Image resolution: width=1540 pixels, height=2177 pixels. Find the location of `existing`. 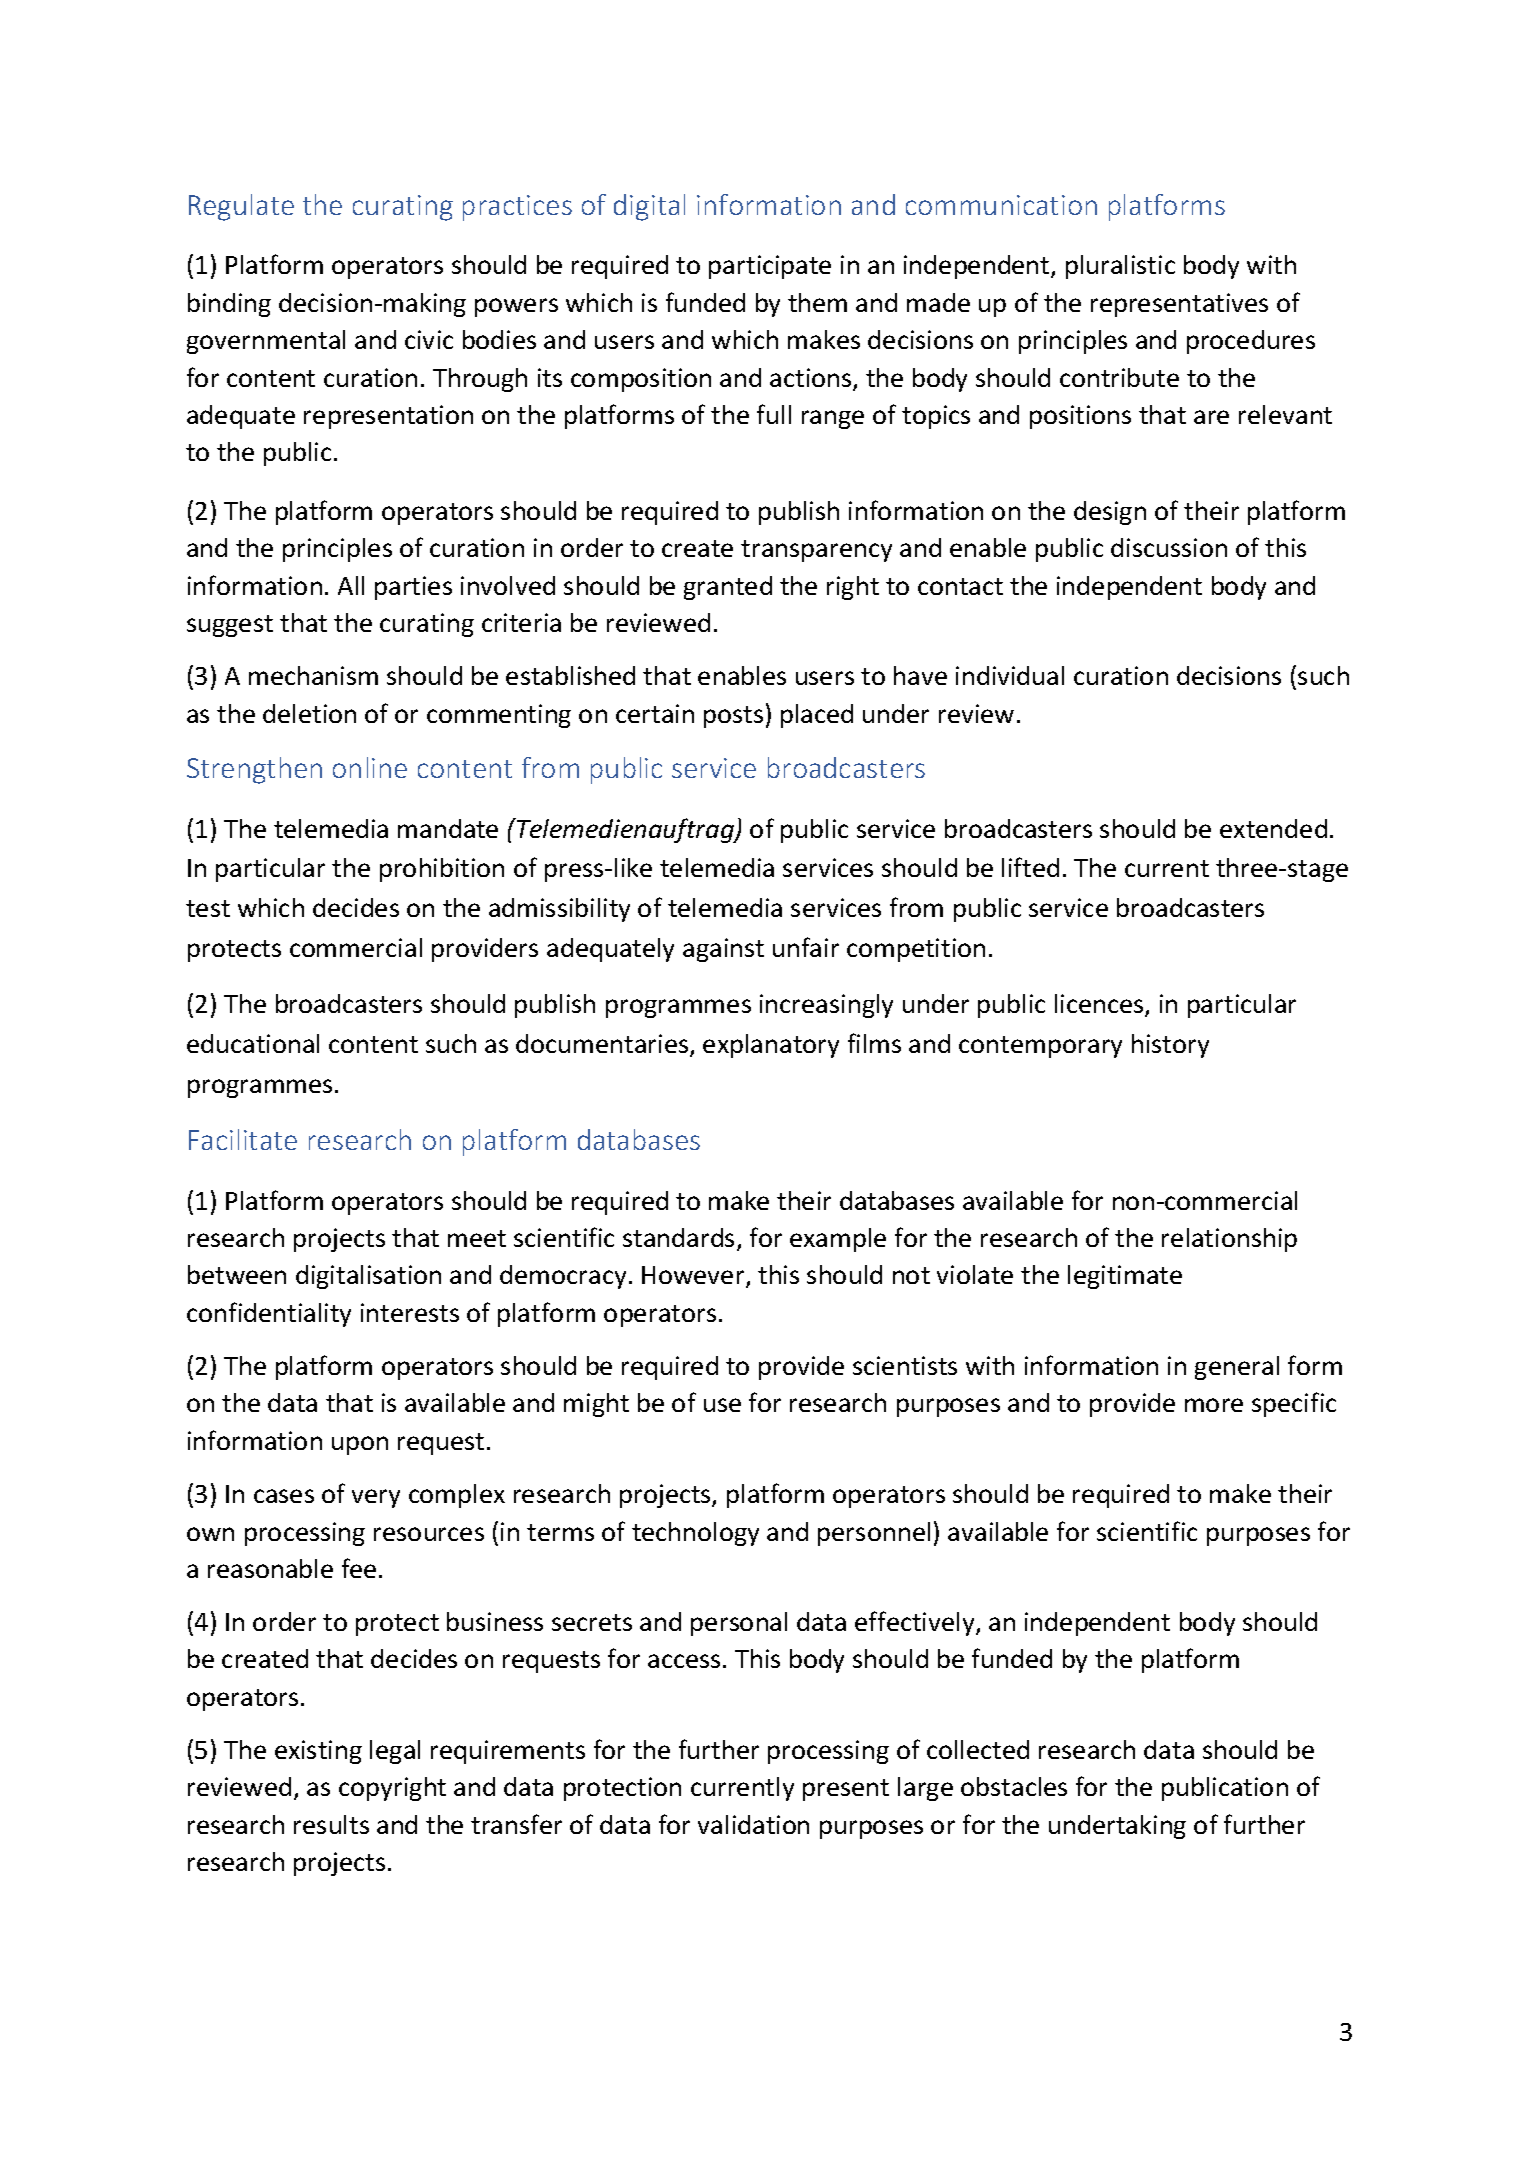

existing is located at coordinates (318, 1752).
